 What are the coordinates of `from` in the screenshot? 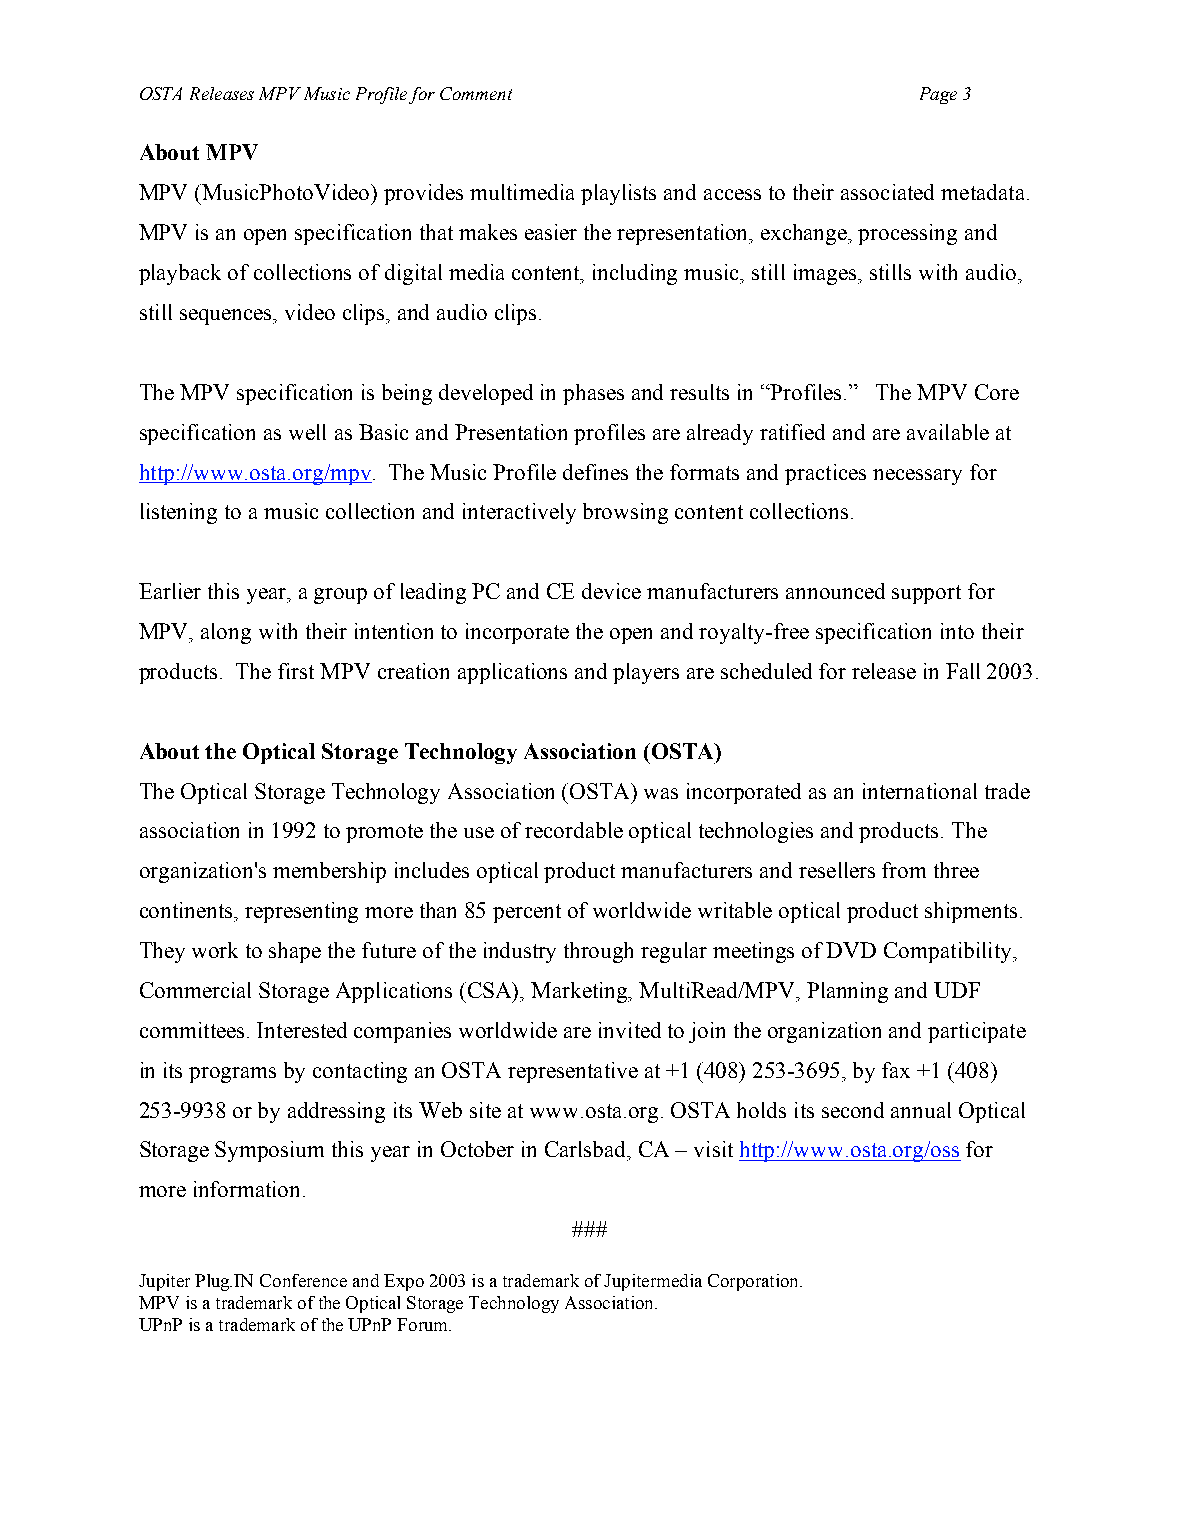 It's located at (904, 870).
